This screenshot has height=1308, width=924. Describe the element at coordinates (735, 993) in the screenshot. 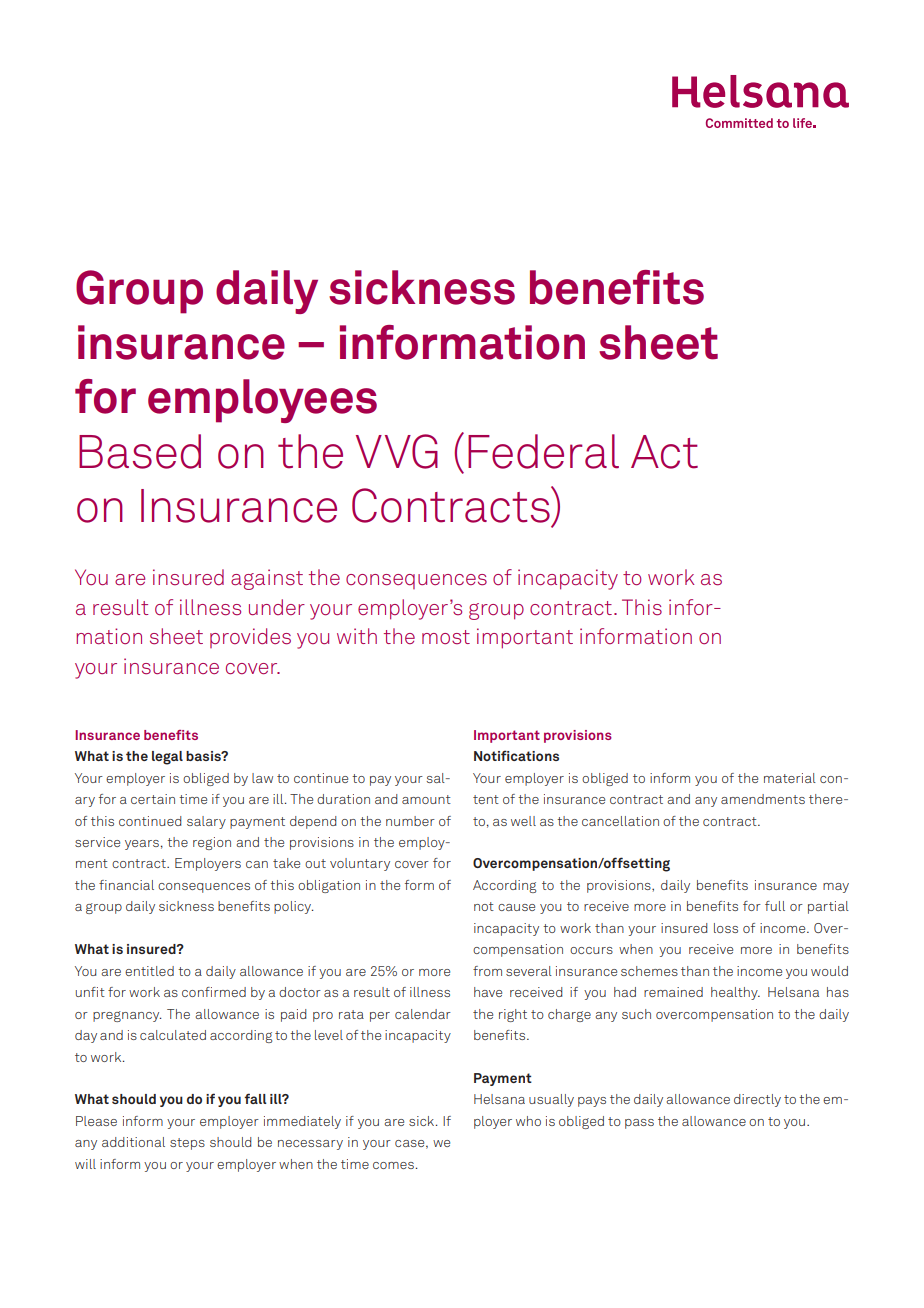

I see `healthy` at that location.
